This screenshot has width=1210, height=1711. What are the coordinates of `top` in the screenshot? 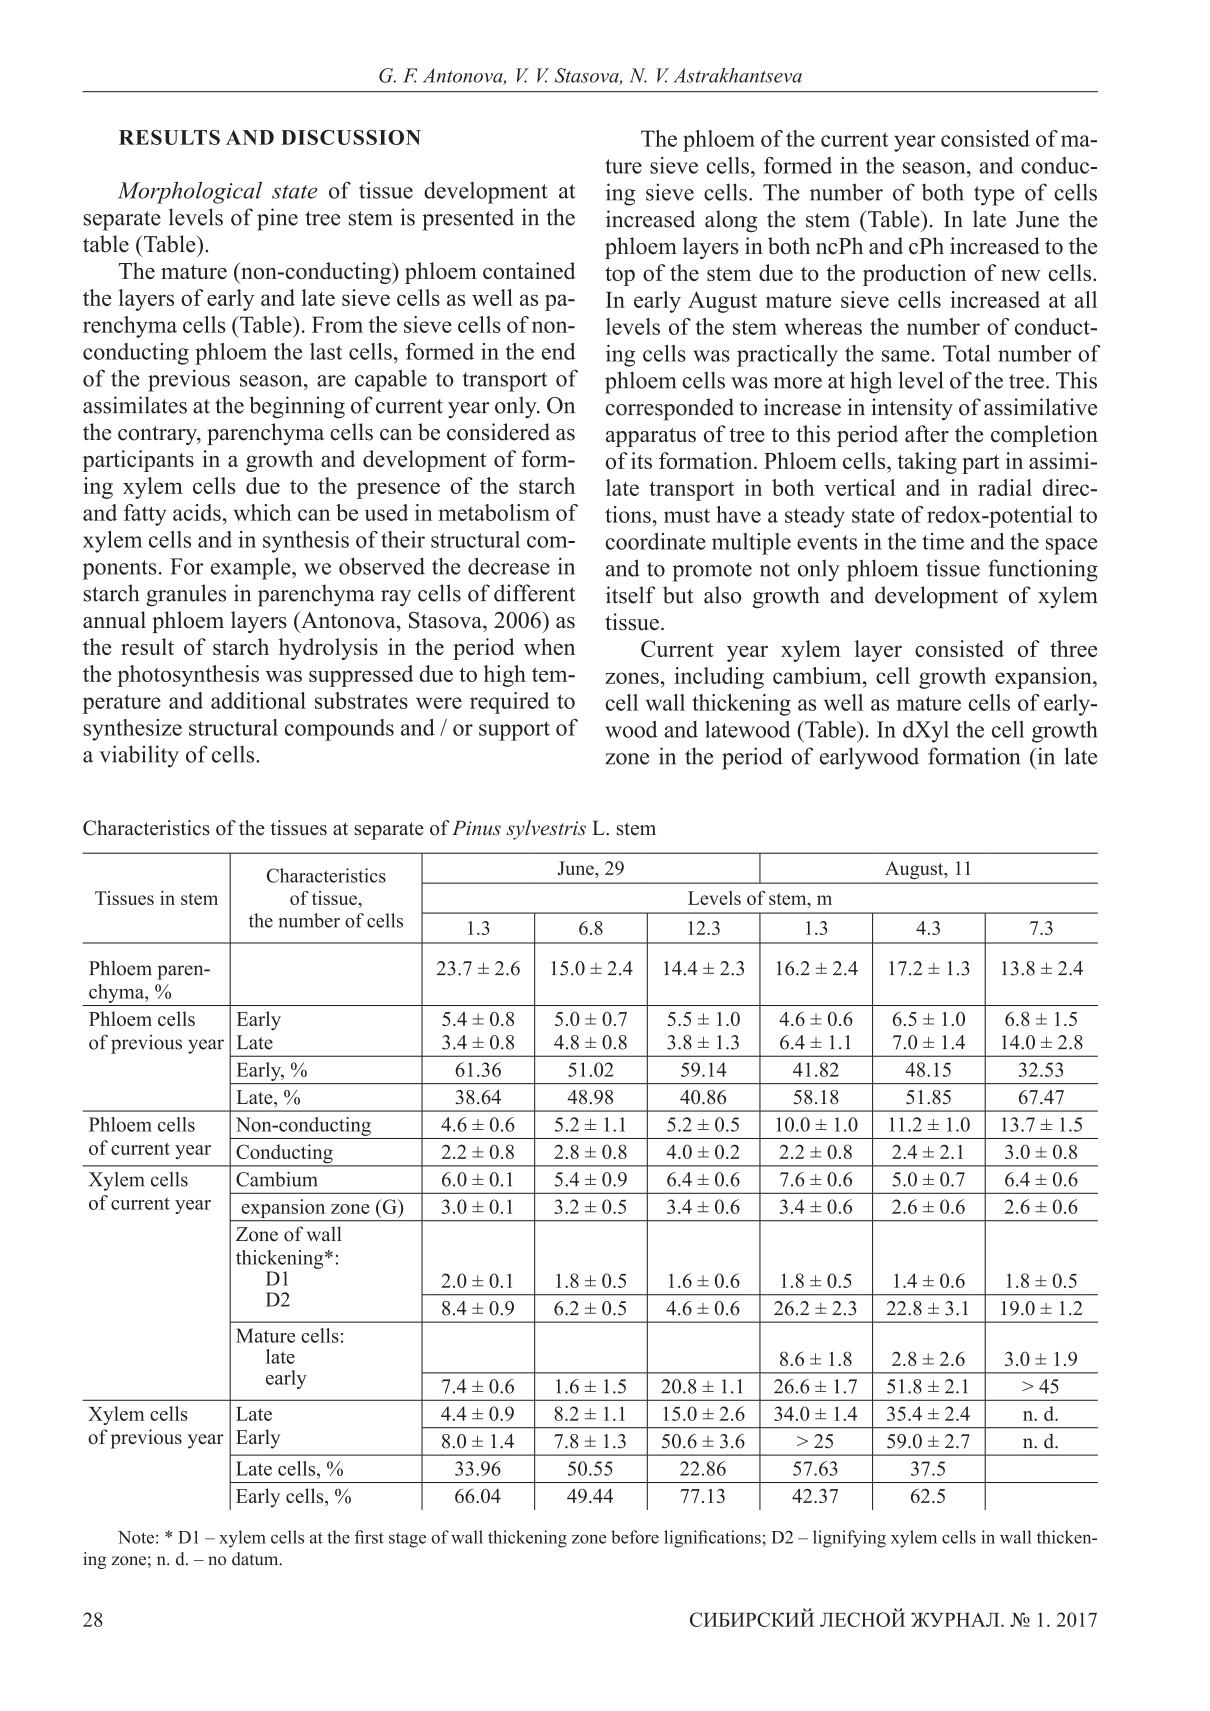 It's located at (620, 276).
